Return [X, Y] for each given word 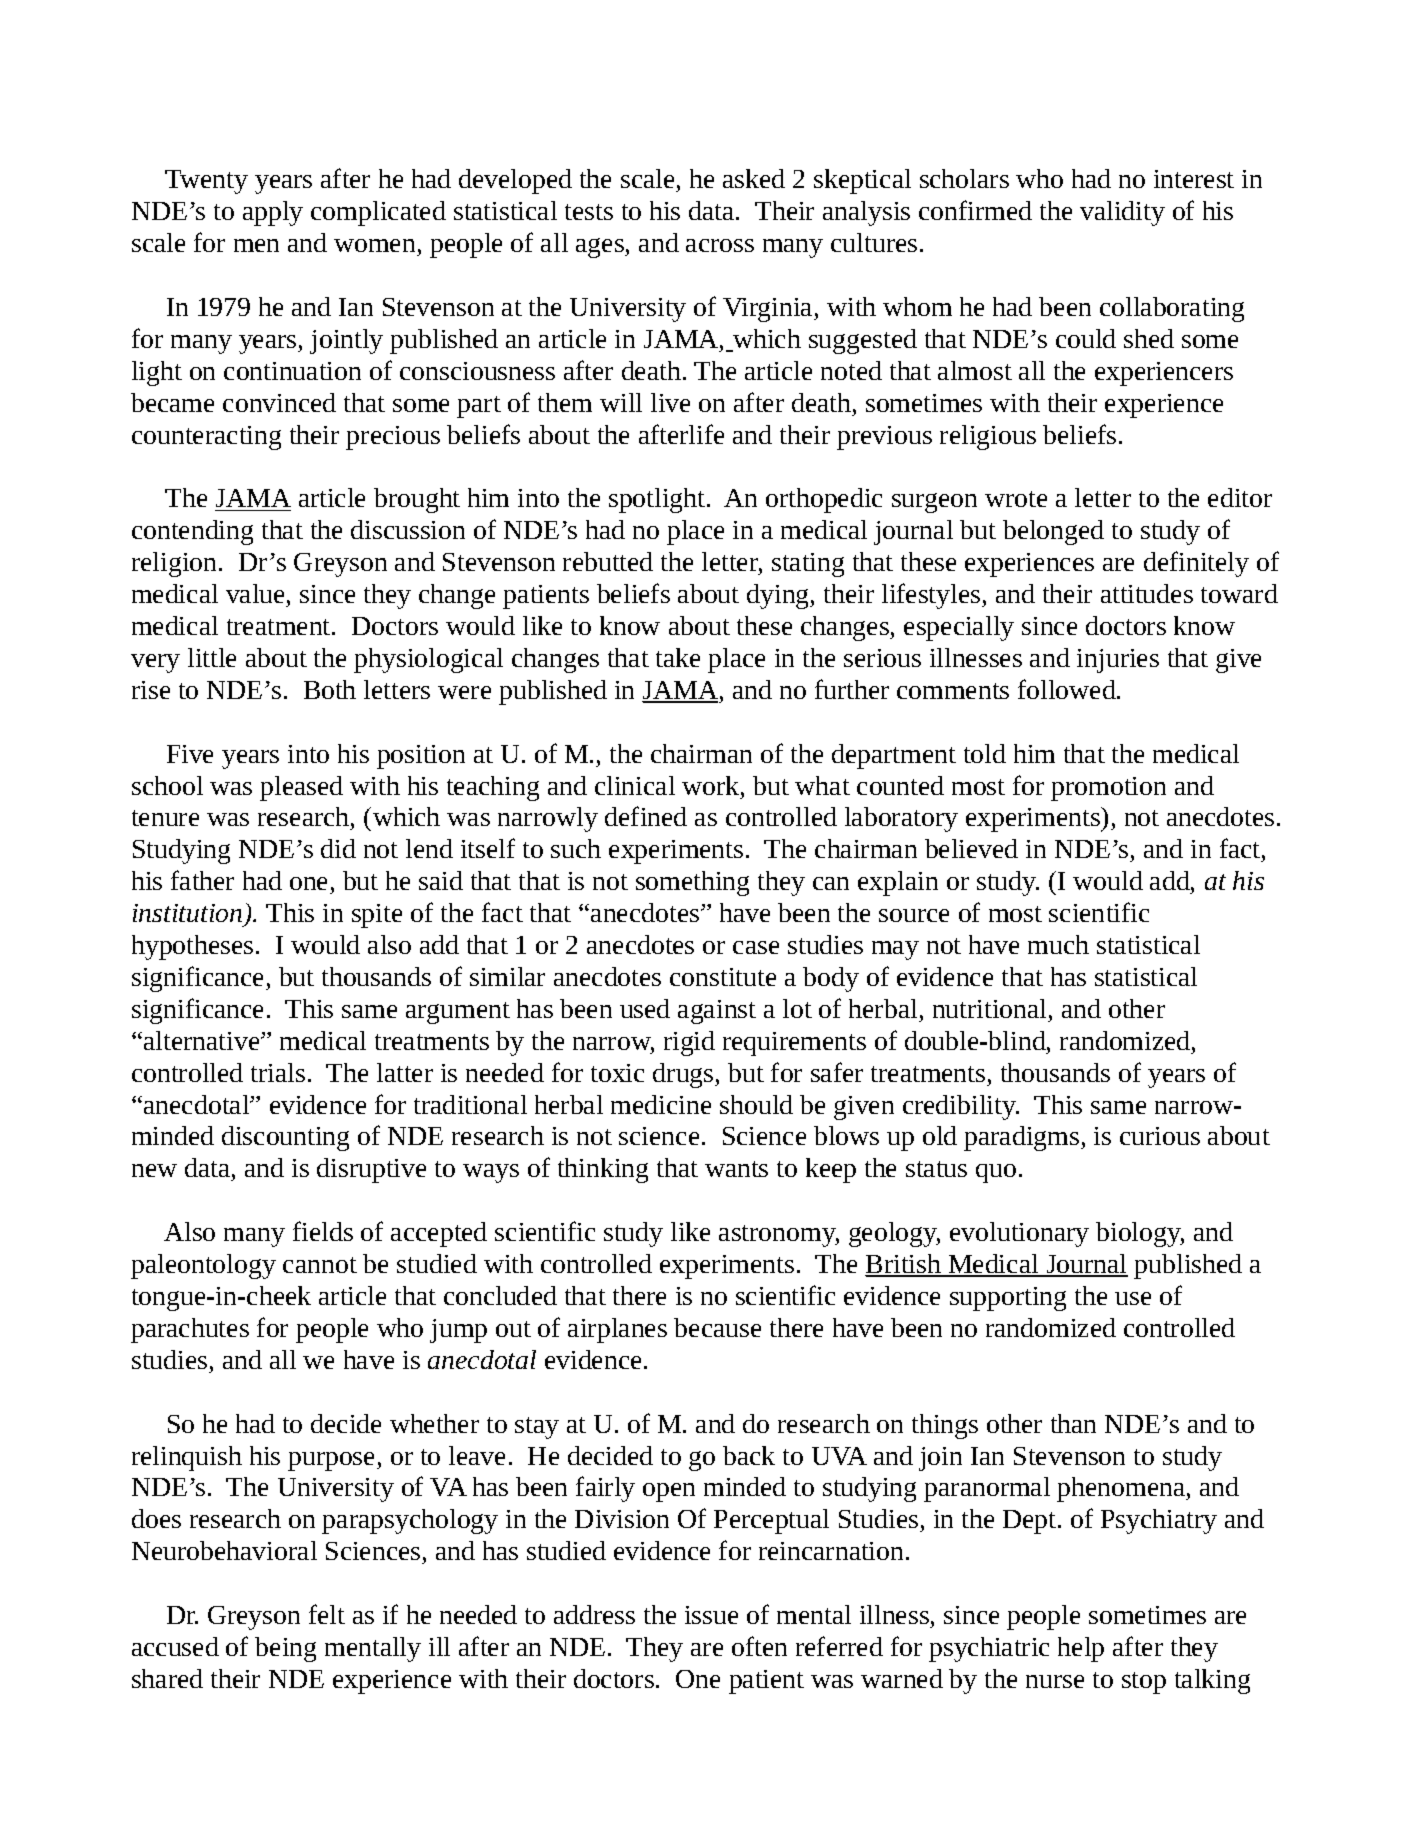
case [756, 947]
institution [187, 913]
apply [273, 213]
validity [1122, 213]
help [1081, 1649]
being [285, 1649]
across [720, 245]
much [1058, 944]
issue [711, 1615]
